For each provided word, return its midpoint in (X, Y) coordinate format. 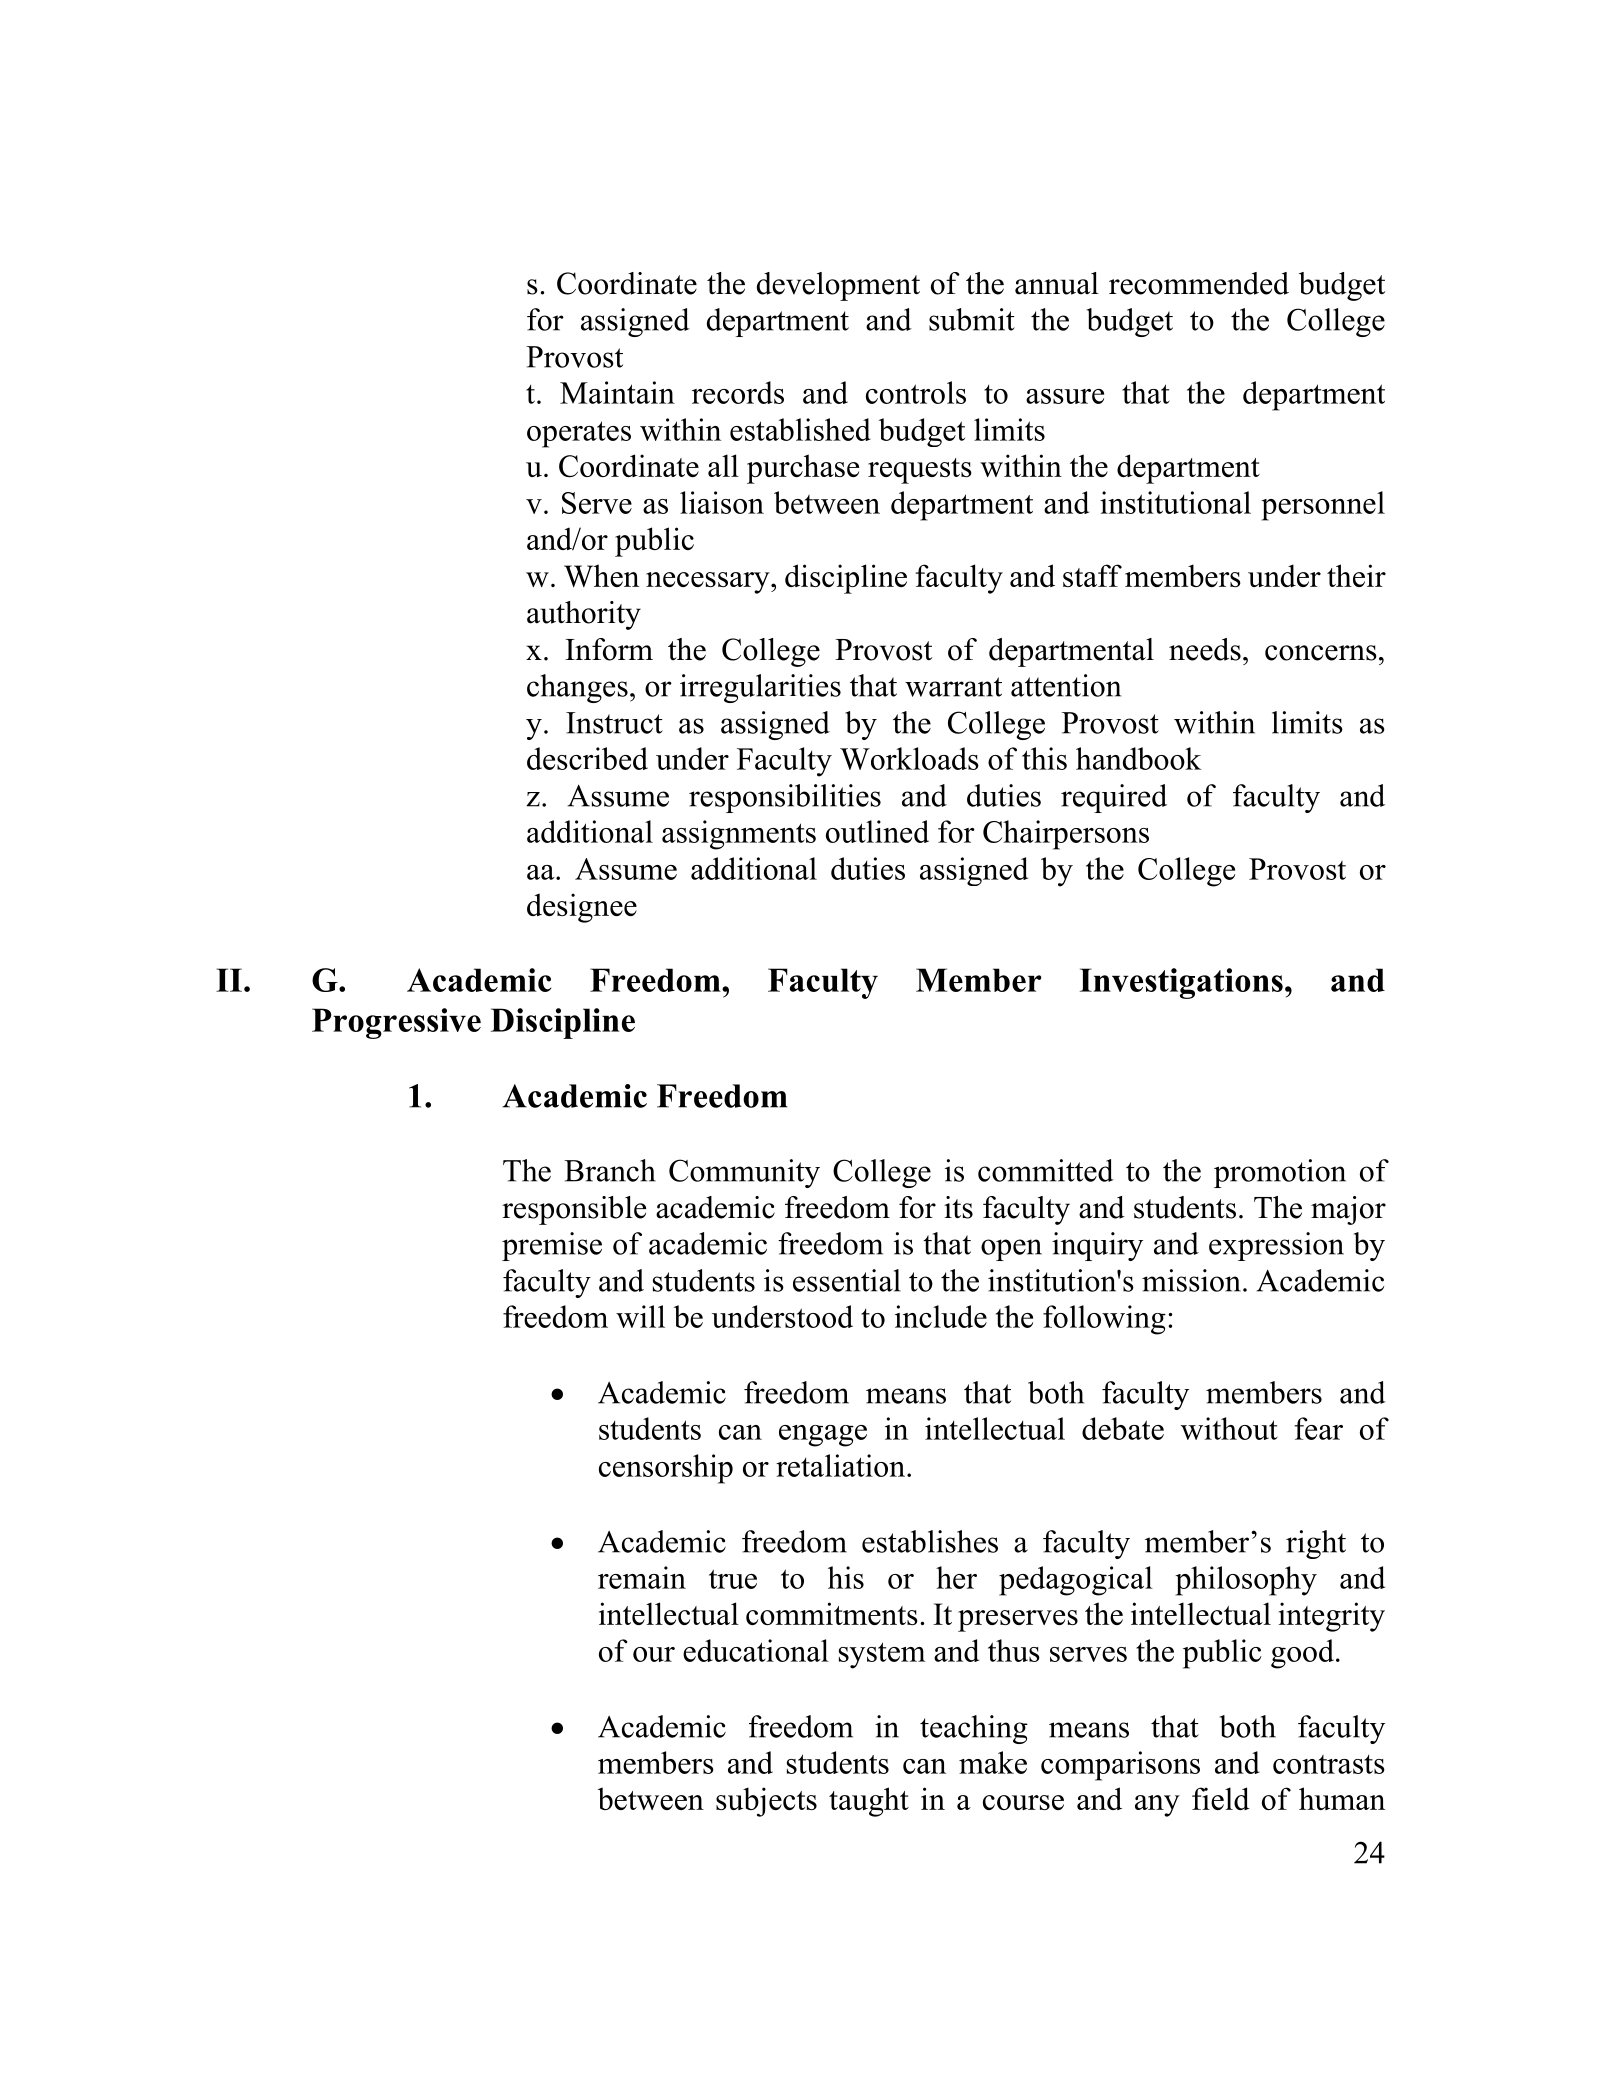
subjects (766, 1802)
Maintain (617, 392)
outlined (877, 831)
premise (552, 1246)
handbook (1138, 758)
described (587, 758)
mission (1191, 1280)
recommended (1199, 283)
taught (869, 1802)
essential (847, 1280)
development (838, 286)
